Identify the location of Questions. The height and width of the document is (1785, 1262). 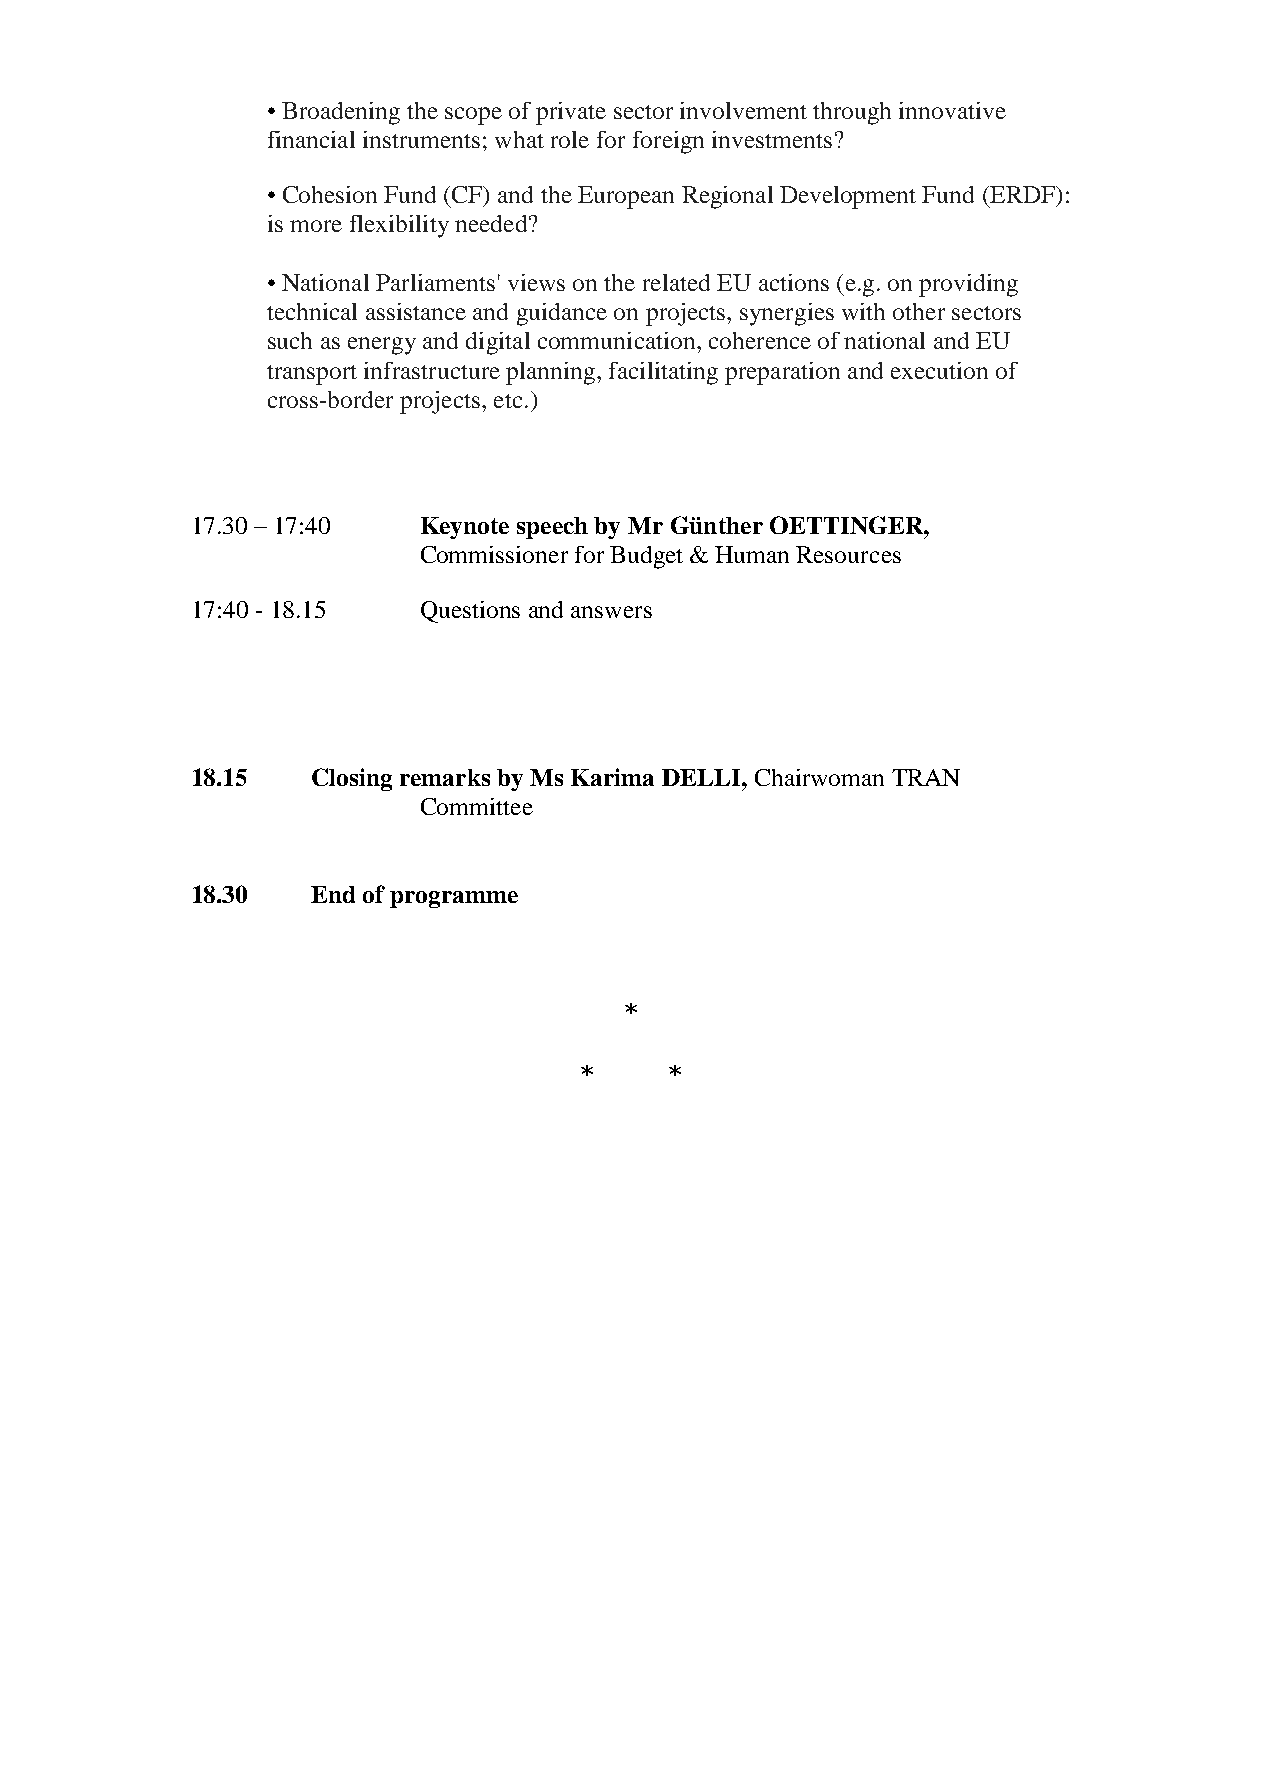
(470, 612).
